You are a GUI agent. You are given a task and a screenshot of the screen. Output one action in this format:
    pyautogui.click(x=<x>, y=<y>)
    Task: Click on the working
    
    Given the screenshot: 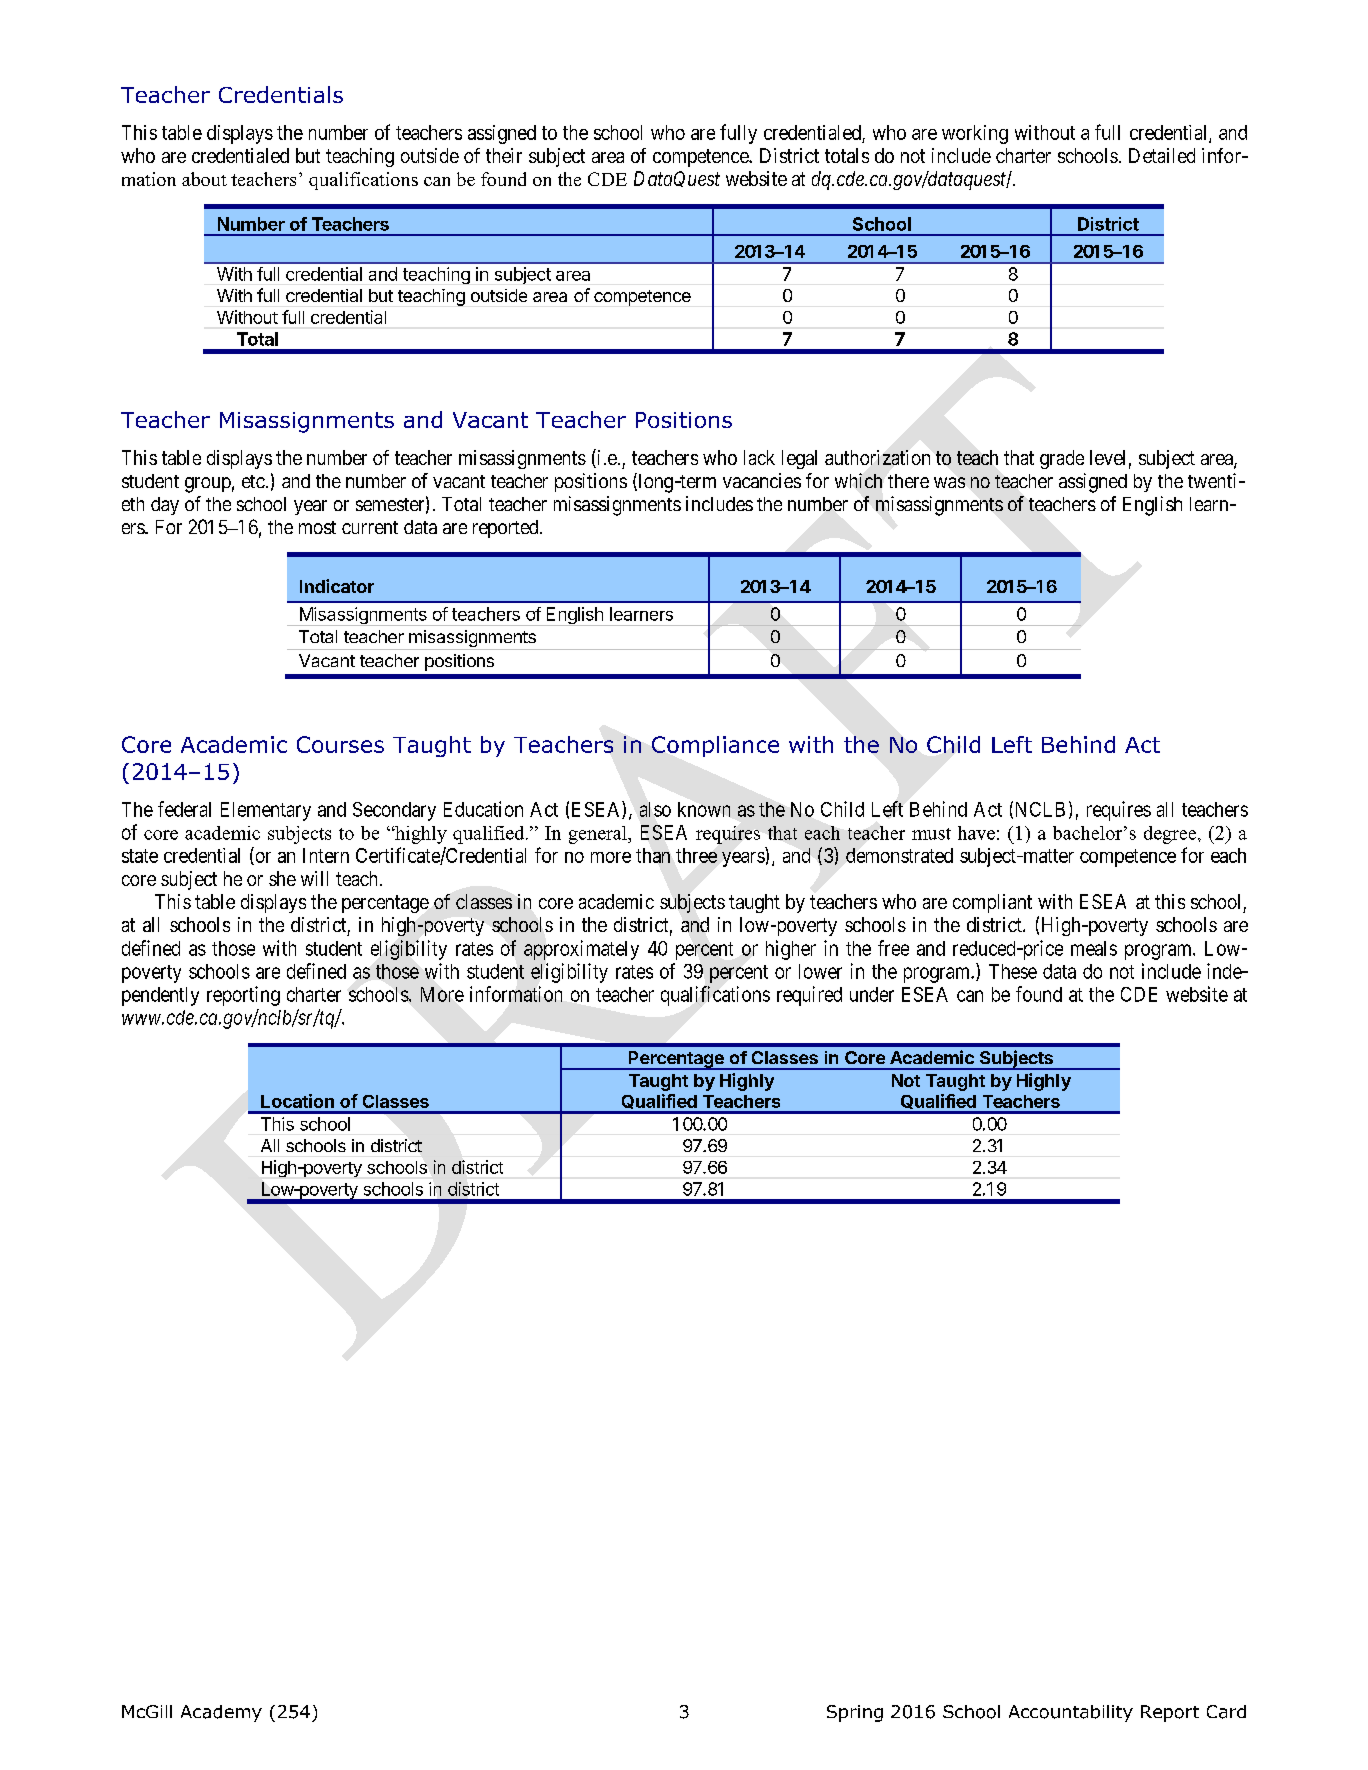 What is the action you would take?
    pyautogui.click(x=975, y=134)
